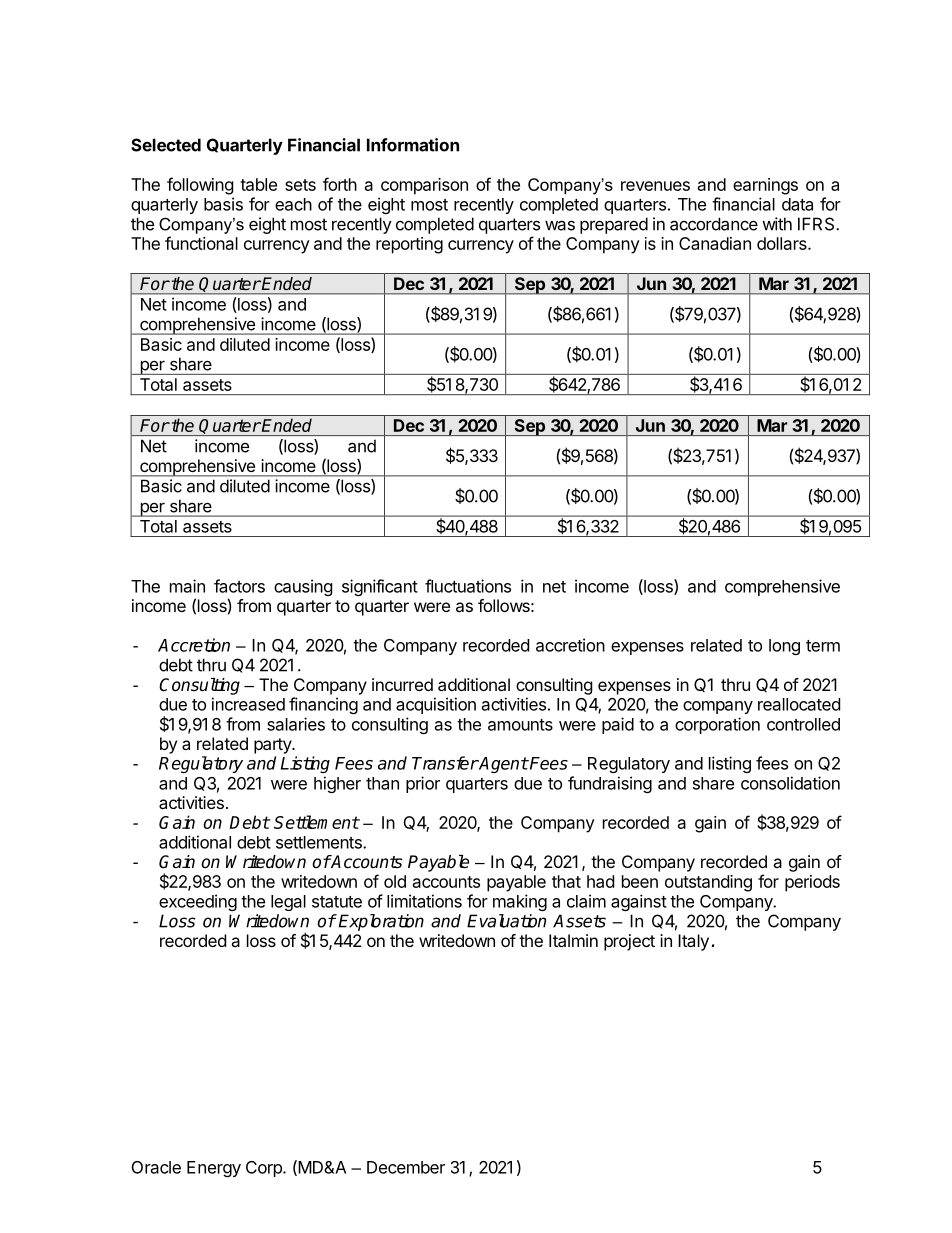 The image size is (952, 1233). What do you see at coordinates (248, 704) in the screenshot?
I see `increased` at bounding box center [248, 704].
